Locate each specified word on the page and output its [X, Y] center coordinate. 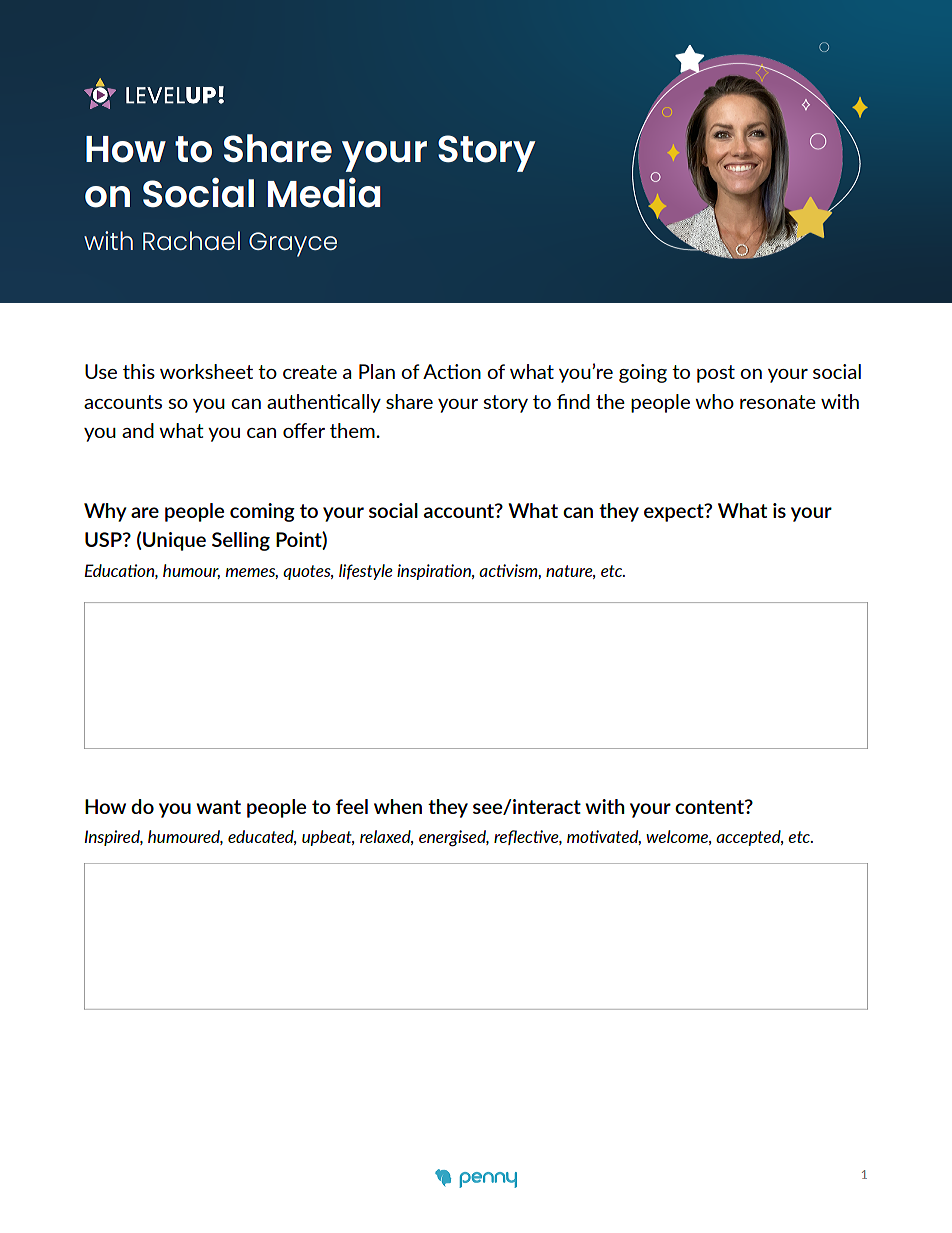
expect [675, 513]
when [398, 806]
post [716, 374]
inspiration [435, 572]
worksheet [206, 371]
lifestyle [366, 572]
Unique [173, 541]
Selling [241, 541]
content [710, 807]
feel [352, 806]
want [218, 807]
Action [452, 371]
